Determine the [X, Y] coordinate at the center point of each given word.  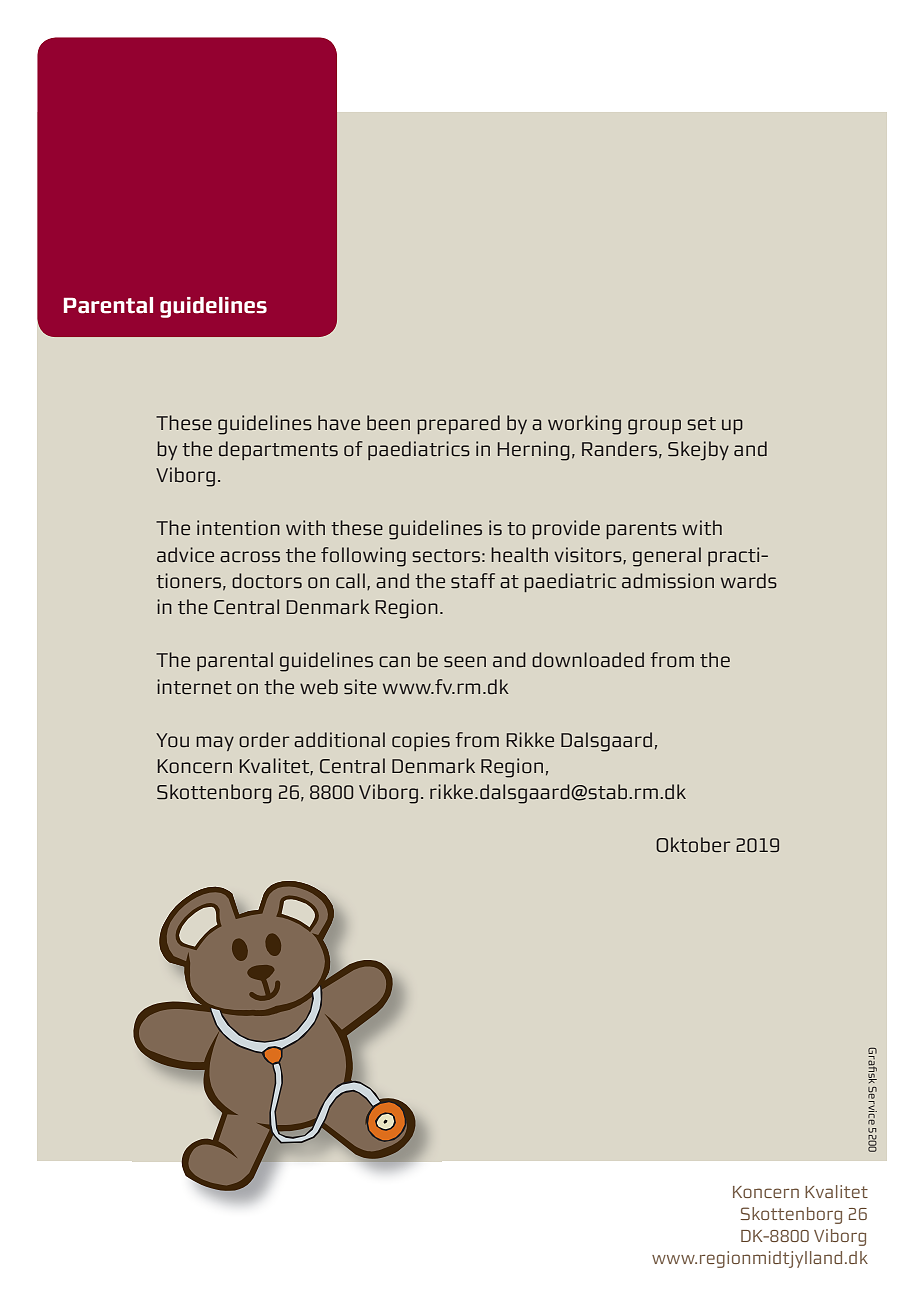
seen [465, 661]
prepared [458, 424]
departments [278, 450]
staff [473, 580]
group [654, 427]
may [215, 743]
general [667, 557]
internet [194, 686]
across [250, 556]
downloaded [588, 659]
